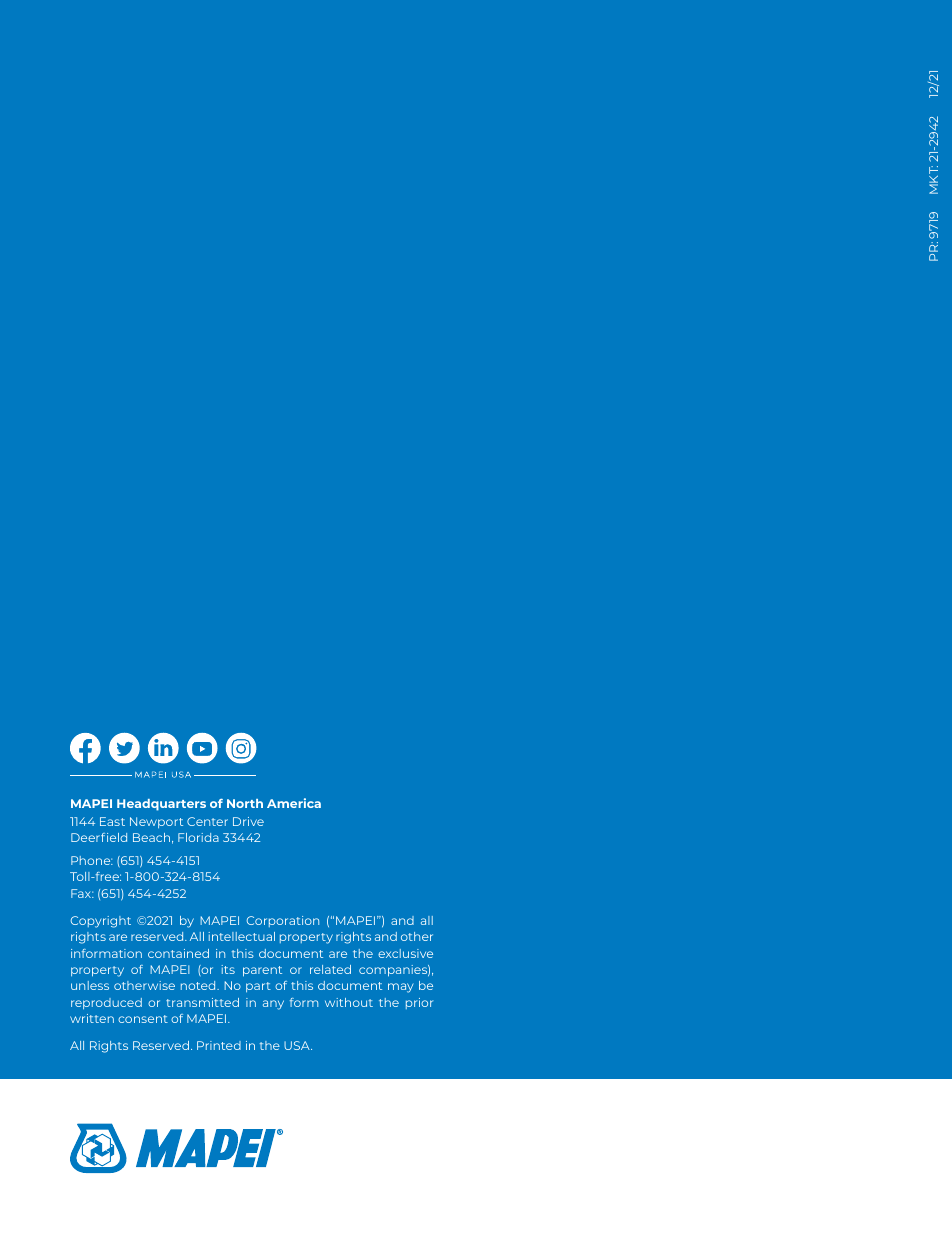  I want to click on North, so click(245, 803).
